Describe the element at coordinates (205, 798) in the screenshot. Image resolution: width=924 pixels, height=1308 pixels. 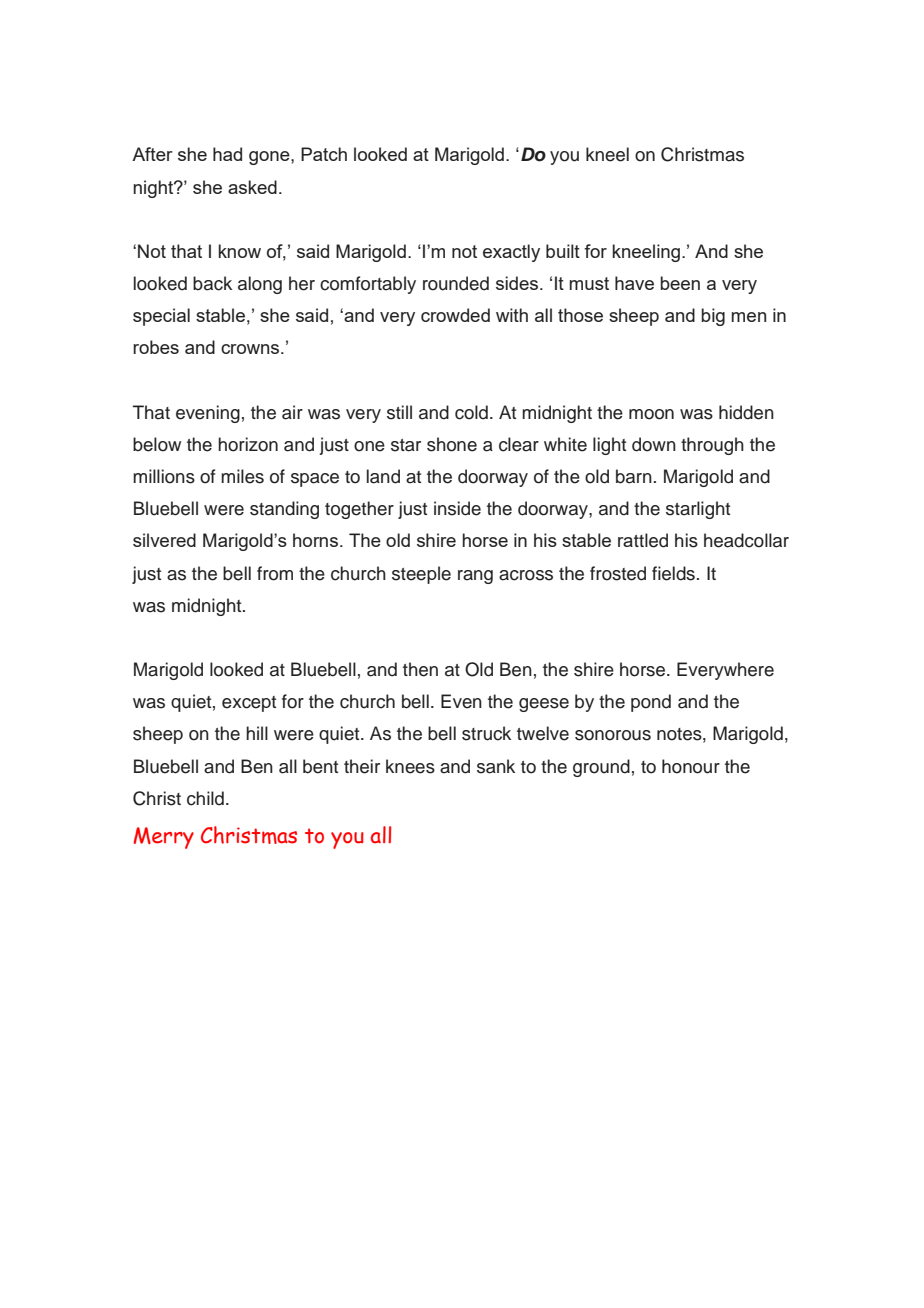
I see `child` at that location.
